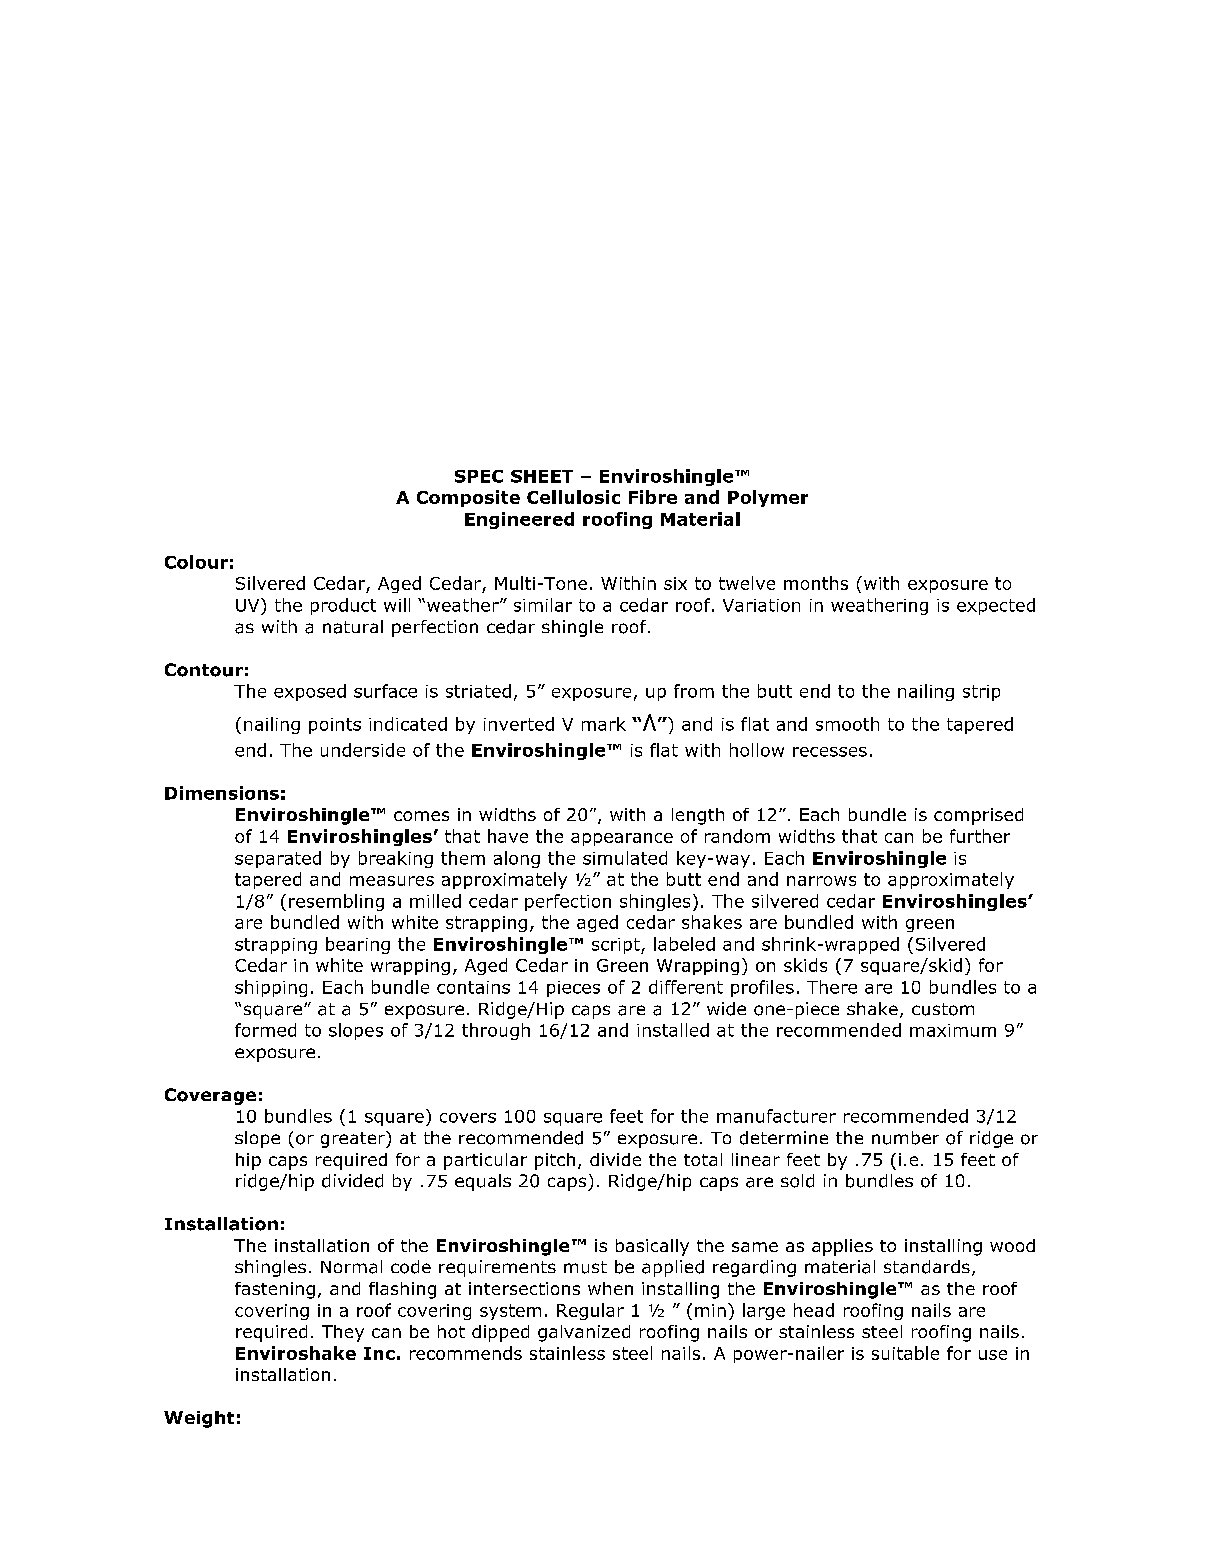  Describe the element at coordinates (905, 1138) in the image. I see `number` at that location.
